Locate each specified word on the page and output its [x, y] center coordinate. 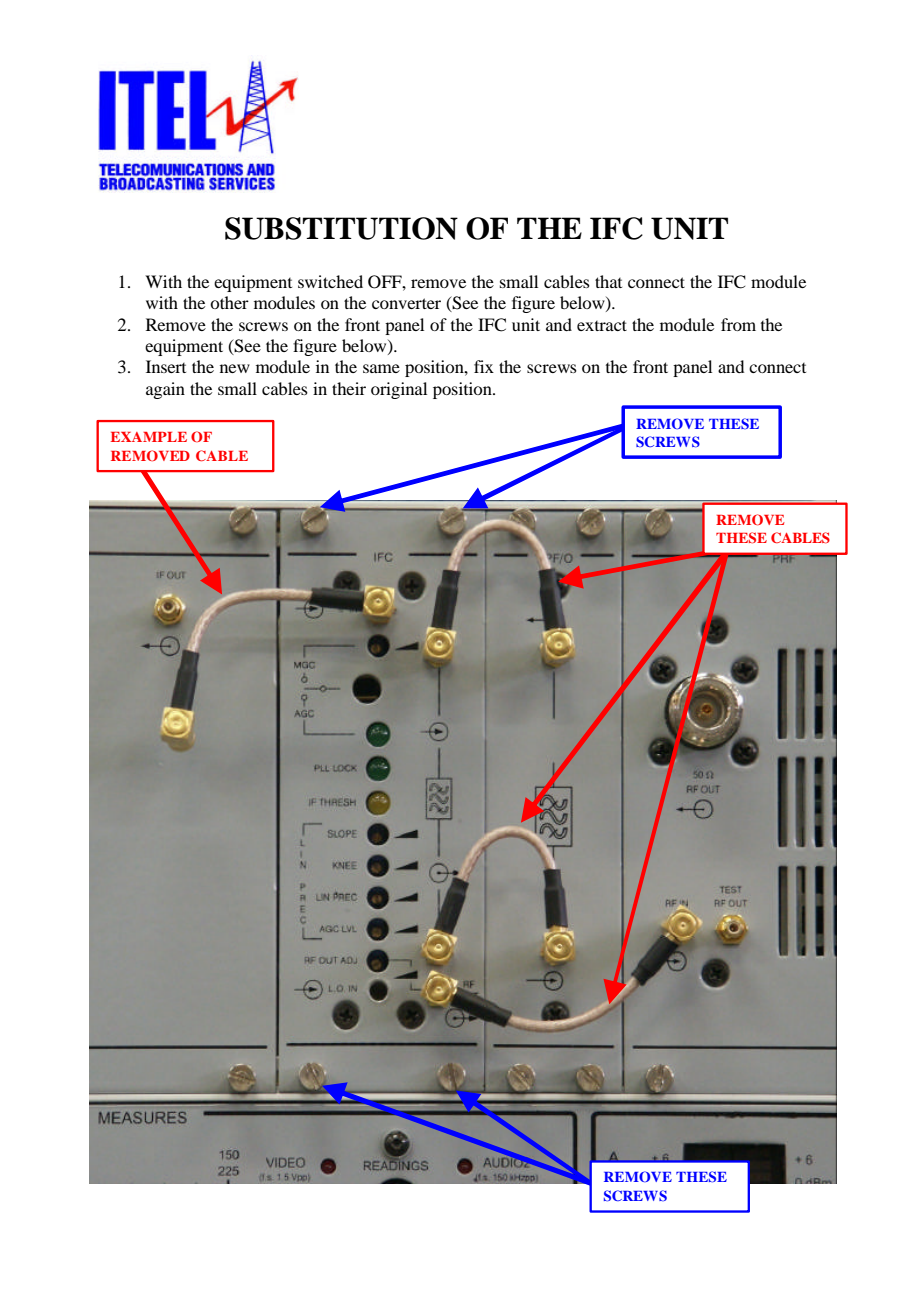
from [738, 324]
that [608, 281]
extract [602, 325]
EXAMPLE [149, 437]
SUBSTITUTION [341, 228]
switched [330, 281]
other [229, 302]
